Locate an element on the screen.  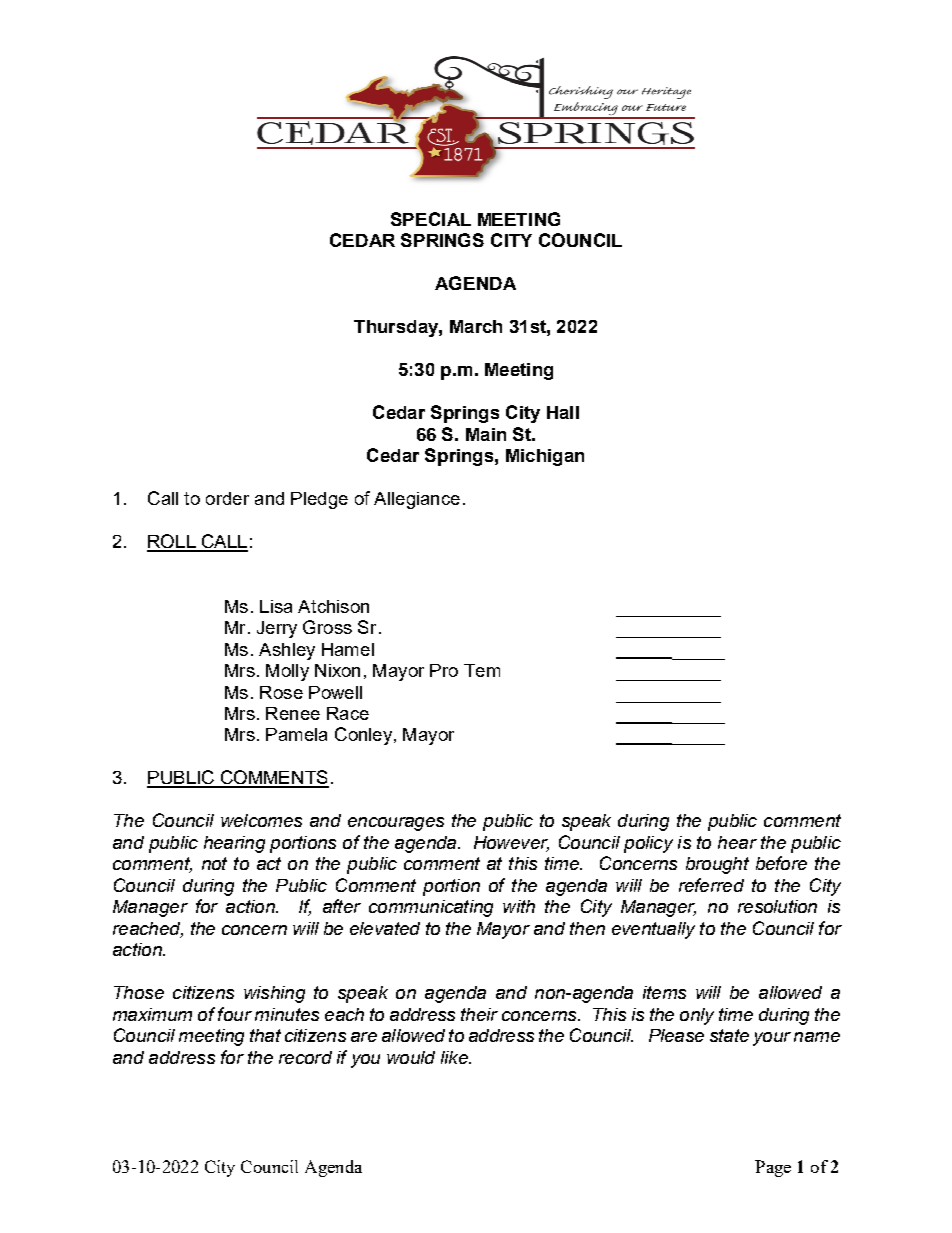
SPECIAL is located at coordinates (431, 219).
